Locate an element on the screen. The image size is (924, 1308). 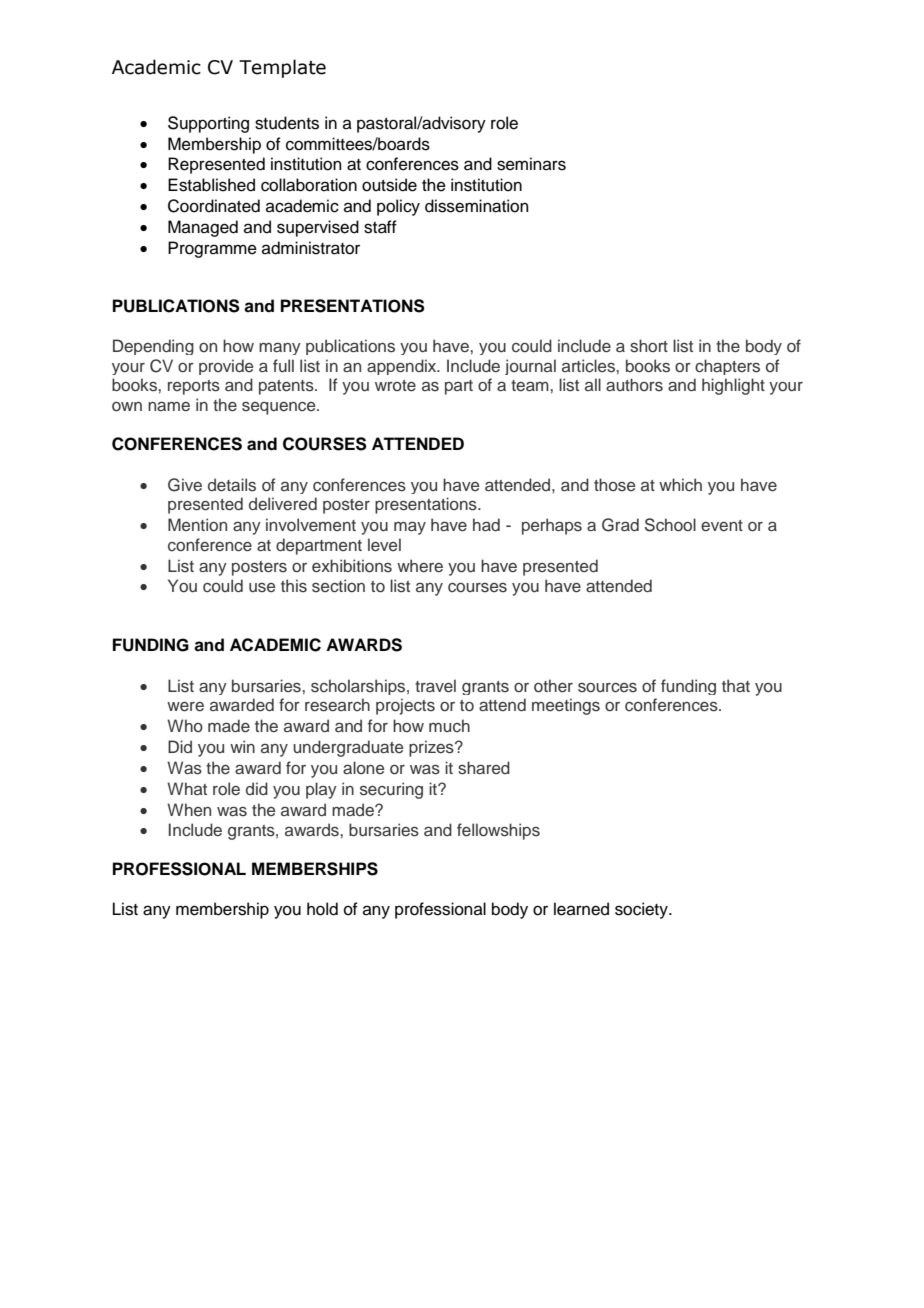
authors is located at coordinates (634, 384).
